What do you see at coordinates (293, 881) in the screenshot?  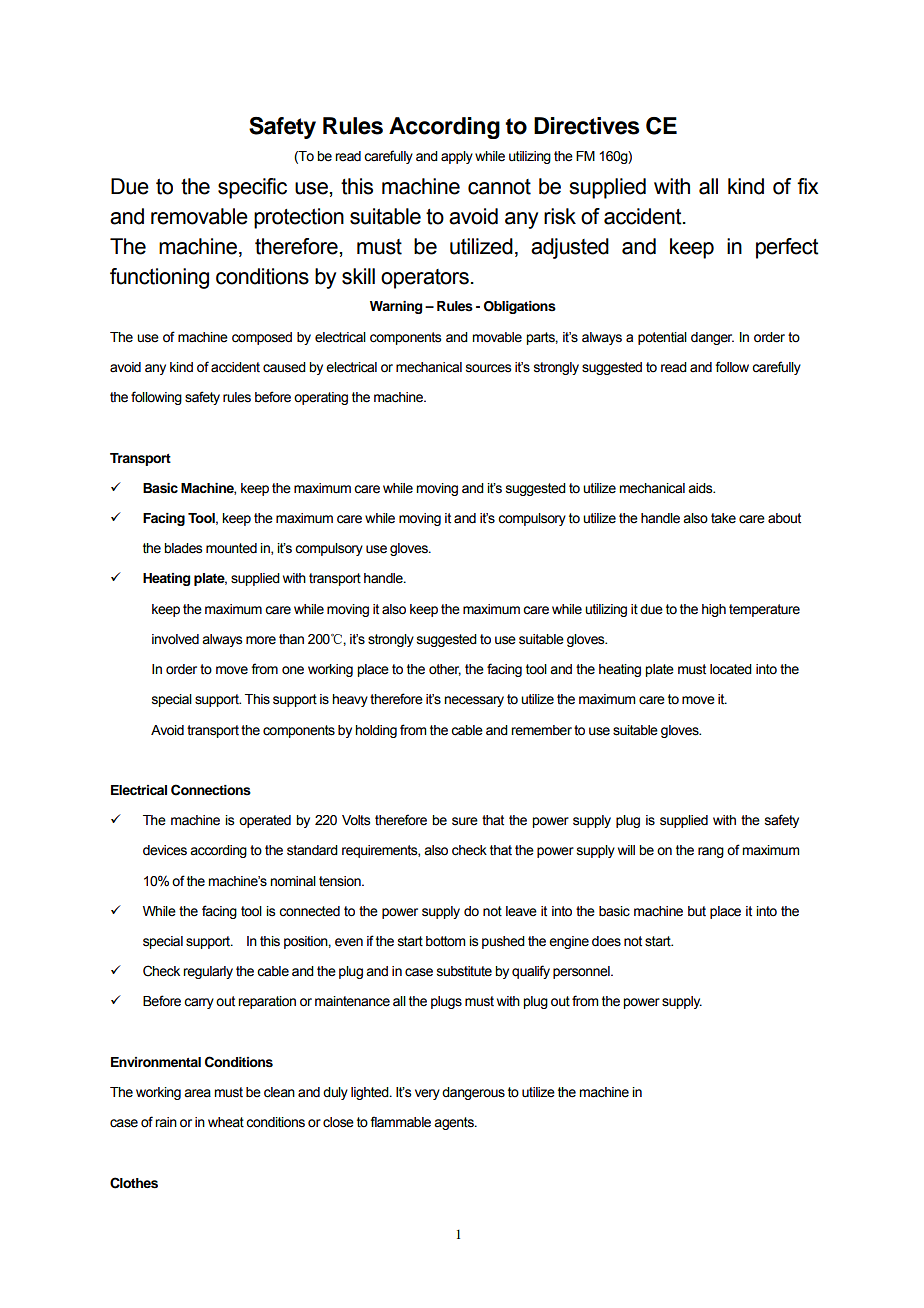 I see `nominal` at bounding box center [293, 881].
